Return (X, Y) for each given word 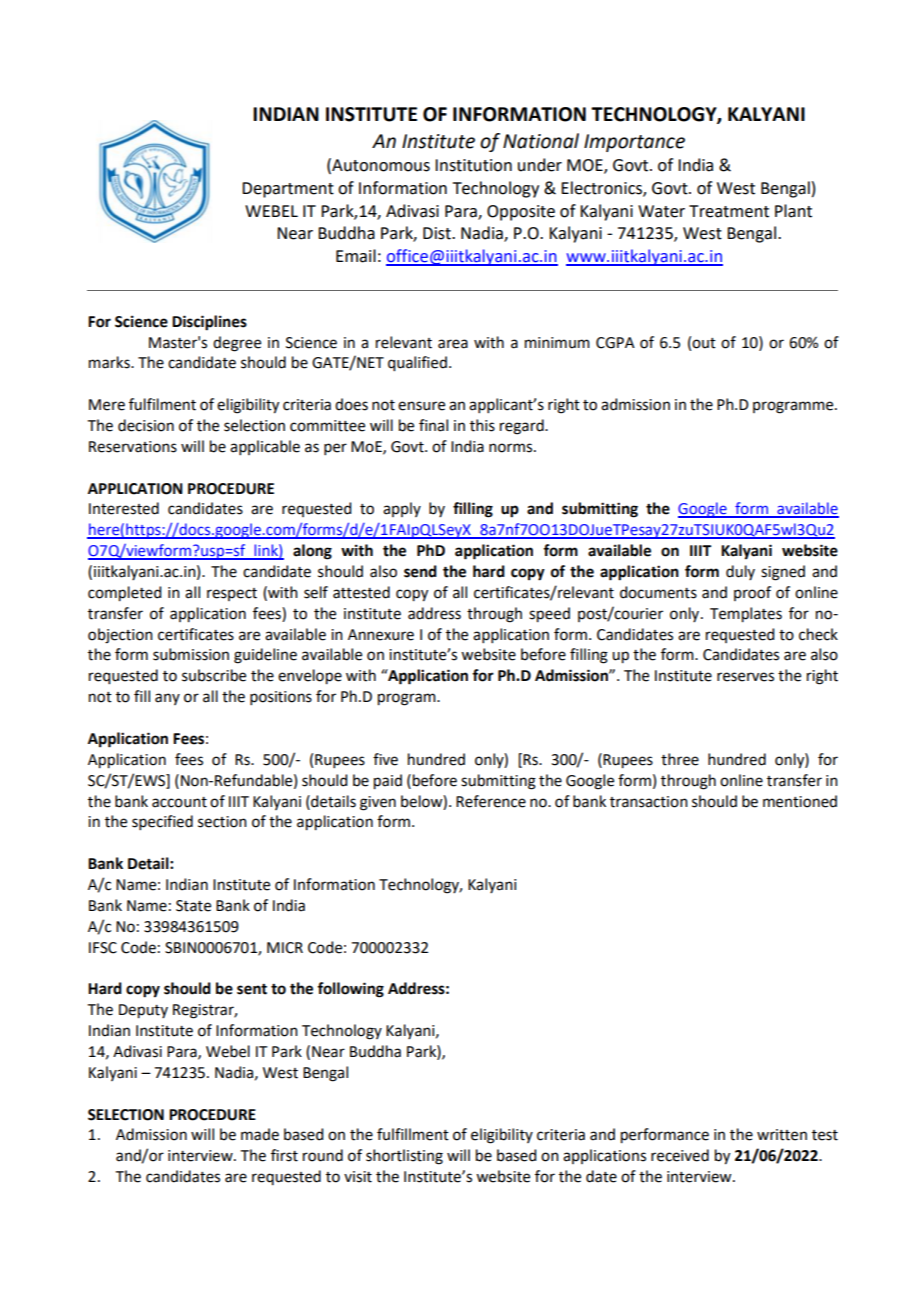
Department (288, 190)
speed (549, 615)
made (260, 1134)
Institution (473, 165)
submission (191, 654)
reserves (745, 677)
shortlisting (404, 1157)
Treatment (729, 211)
